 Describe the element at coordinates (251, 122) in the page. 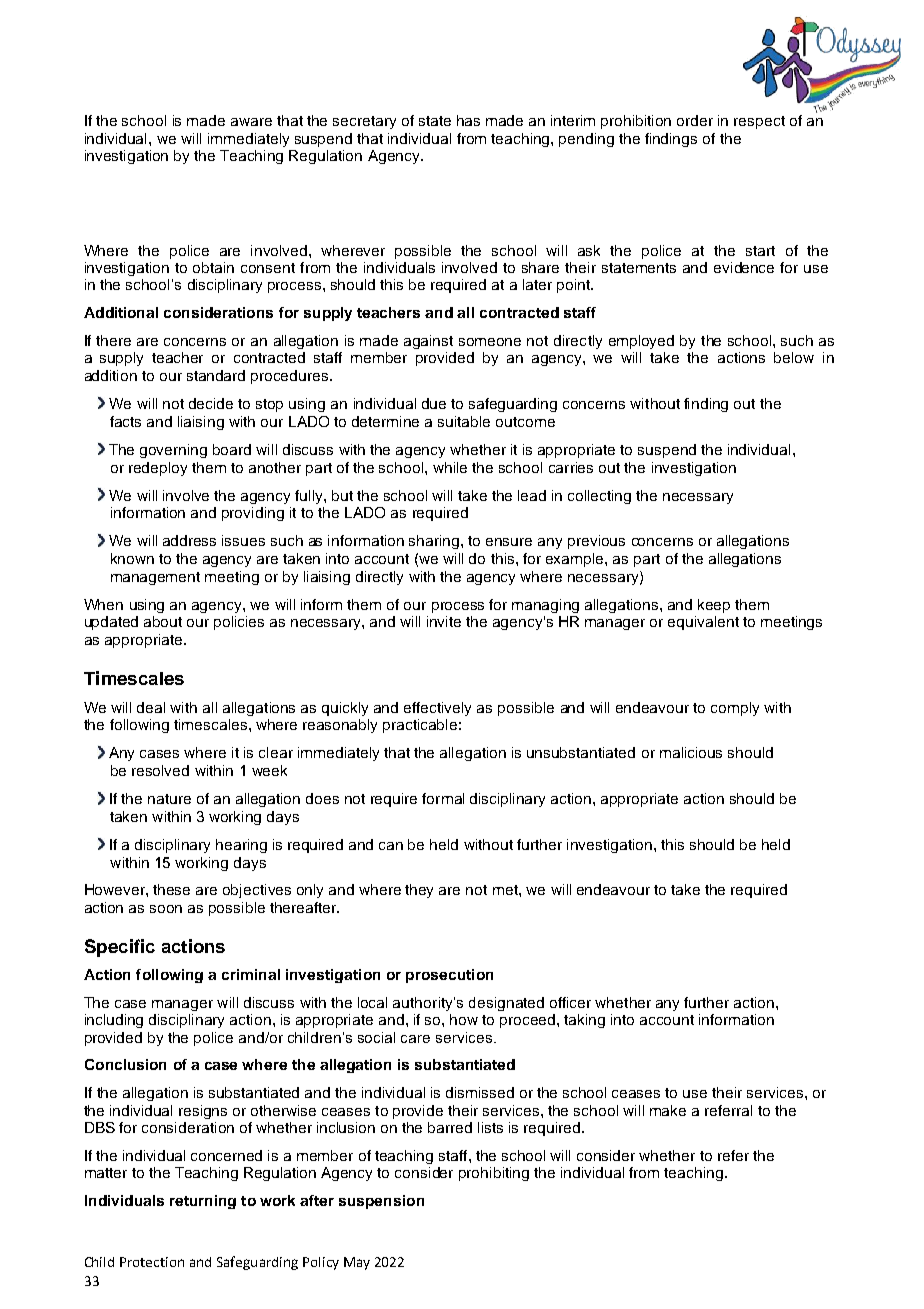

I see `aware` at that location.
